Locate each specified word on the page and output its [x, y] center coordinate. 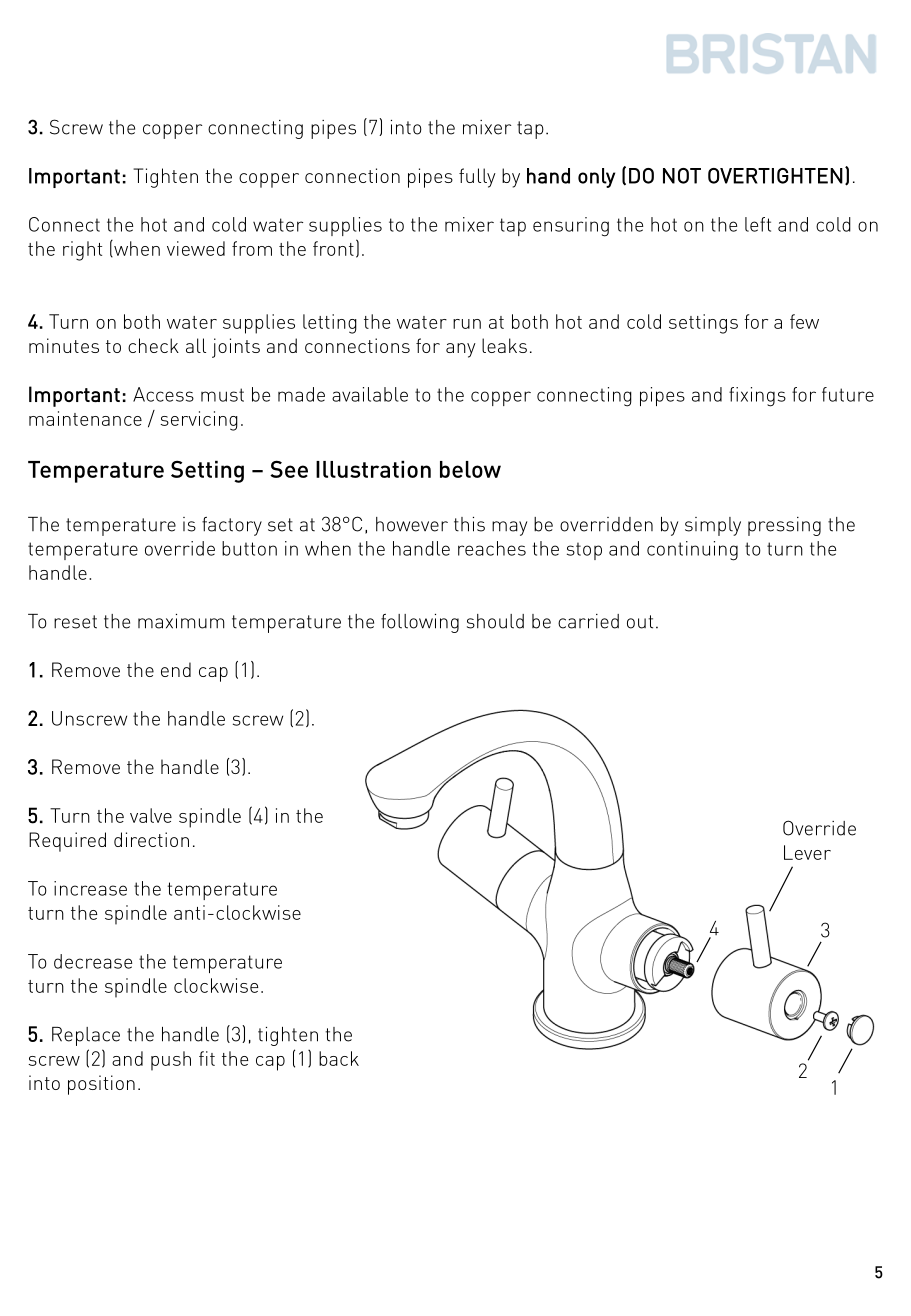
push [171, 1061]
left [758, 224]
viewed [196, 248]
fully [477, 178]
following [420, 623]
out [640, 622]
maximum [181, 621]
